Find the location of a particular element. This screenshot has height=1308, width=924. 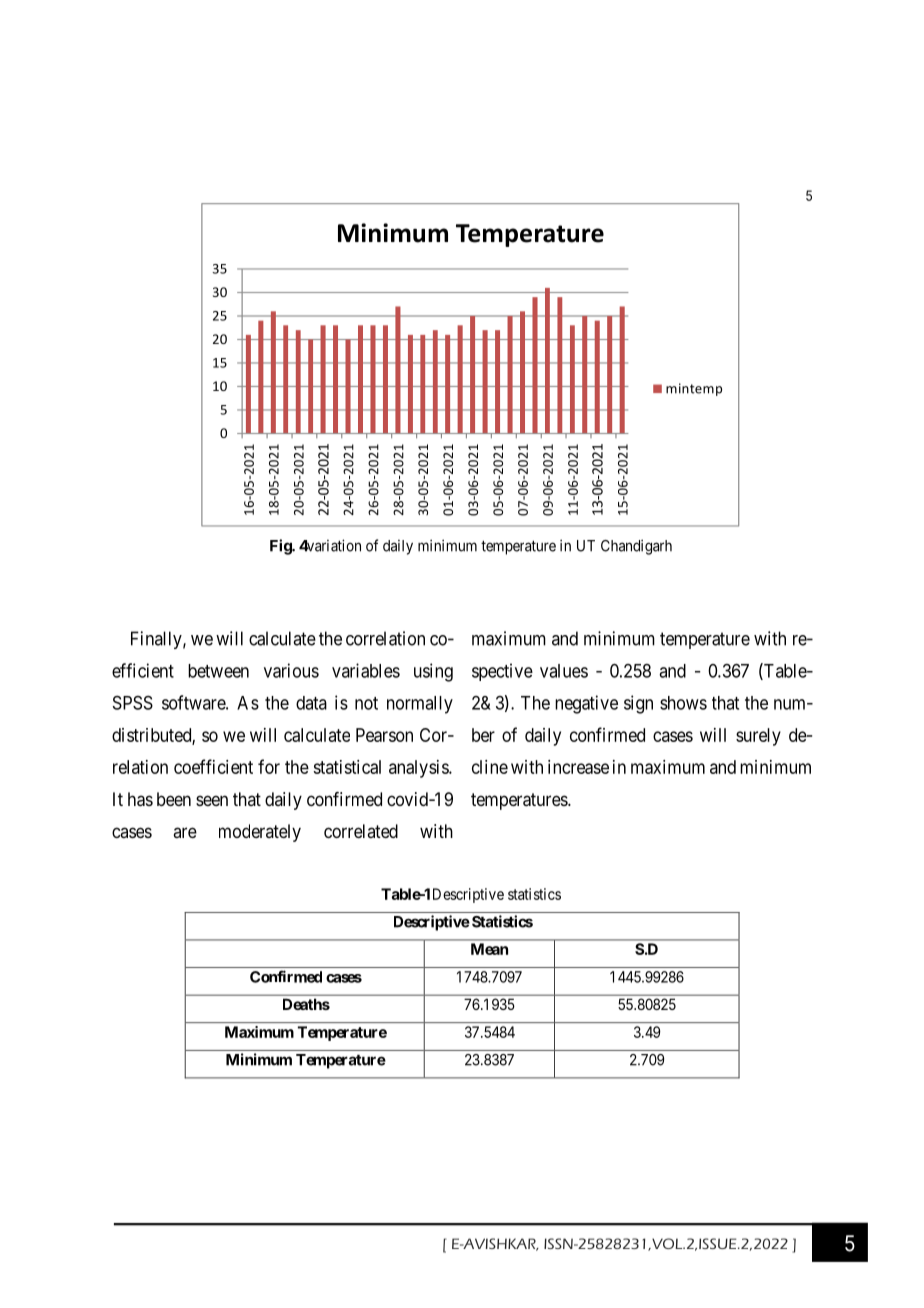

analysis is located at coordinates (419, 769).
